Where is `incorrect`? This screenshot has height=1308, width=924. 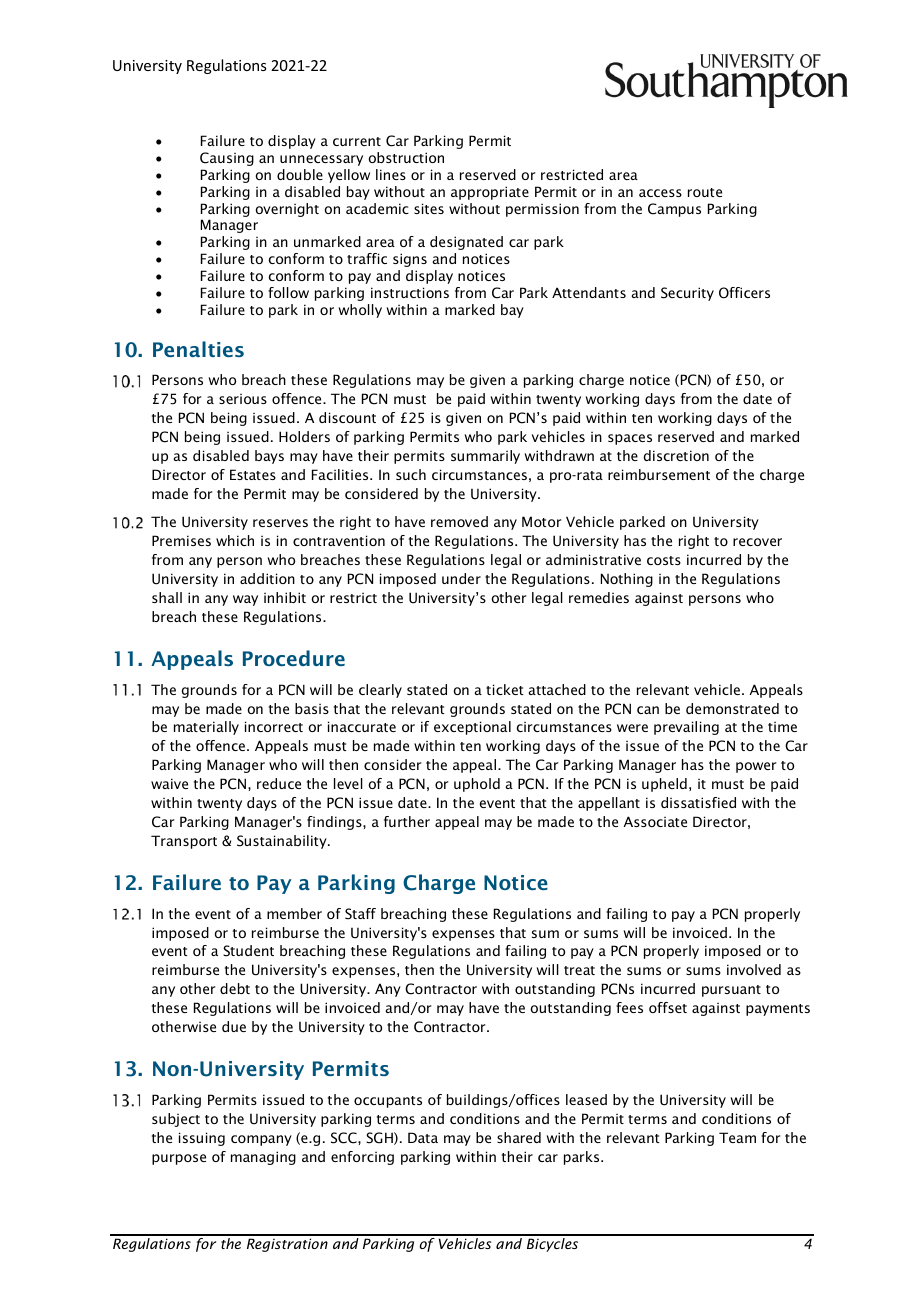
incorrect is located at coordinates (274, 726).
